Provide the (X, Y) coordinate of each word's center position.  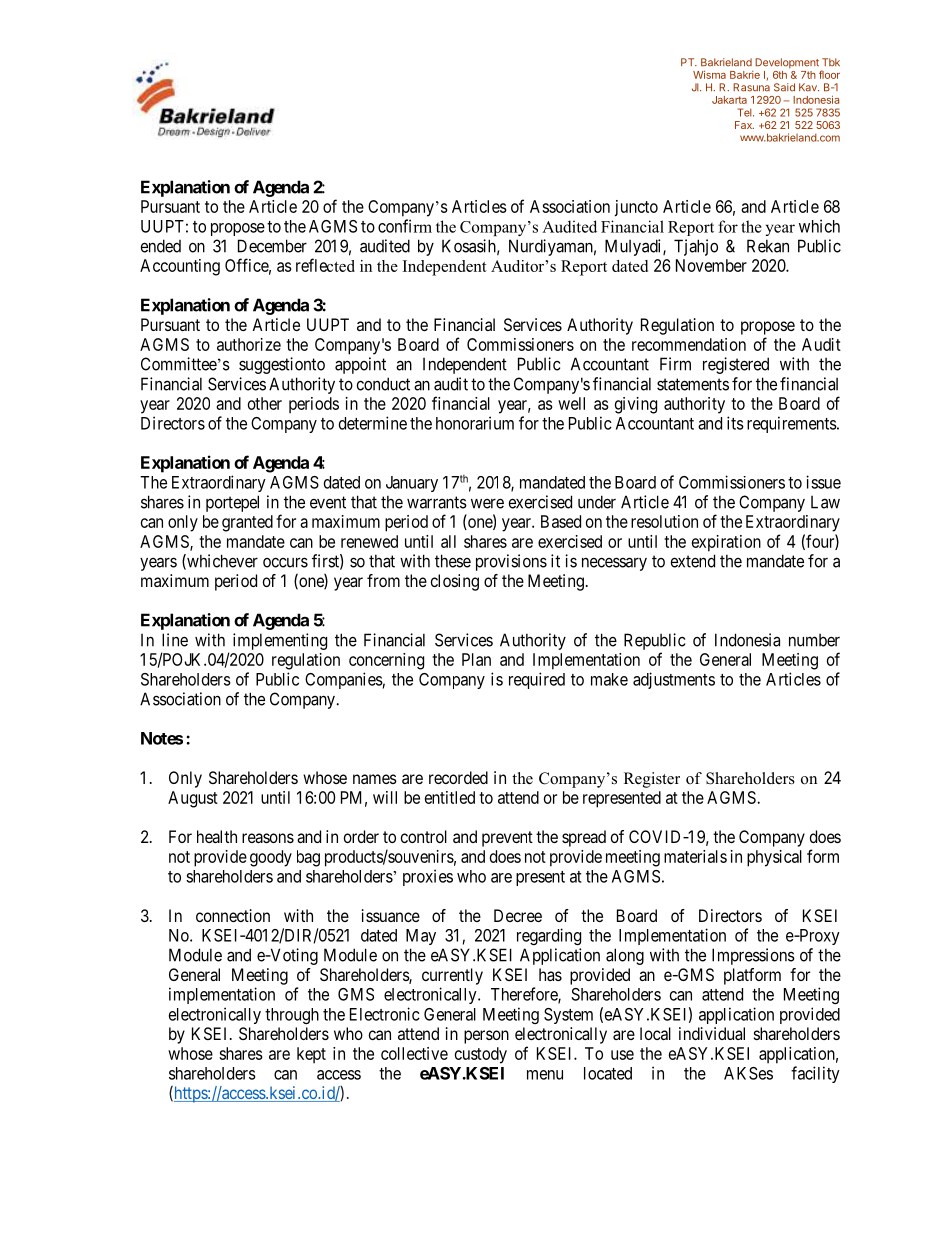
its (735, 423)
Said (784, 87)
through (292, 1016)
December (272, 246)
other (265, 403)
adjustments (674, 680)
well (571, 403)
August (193, 799)
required (537, 680)
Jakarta (729, 100)
